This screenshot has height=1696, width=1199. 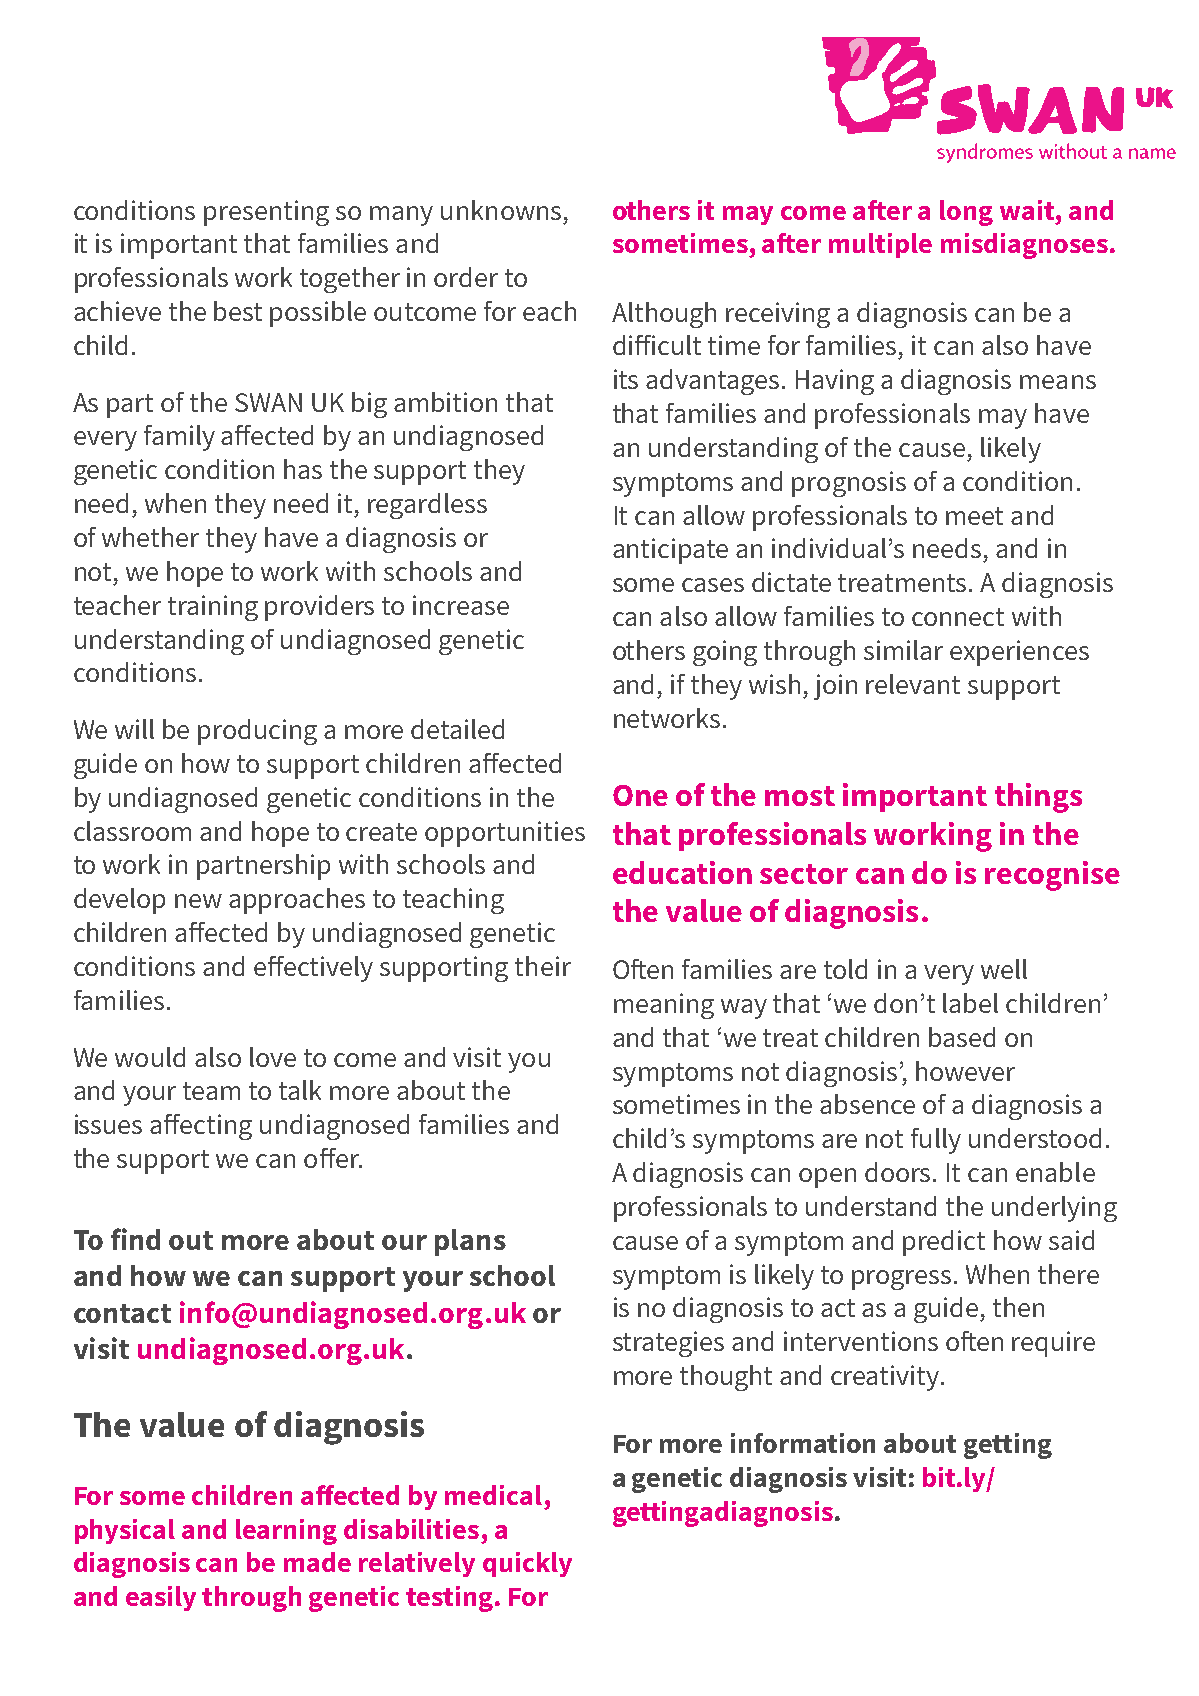 I want to click on presenting, so click(x=266, y=213).
